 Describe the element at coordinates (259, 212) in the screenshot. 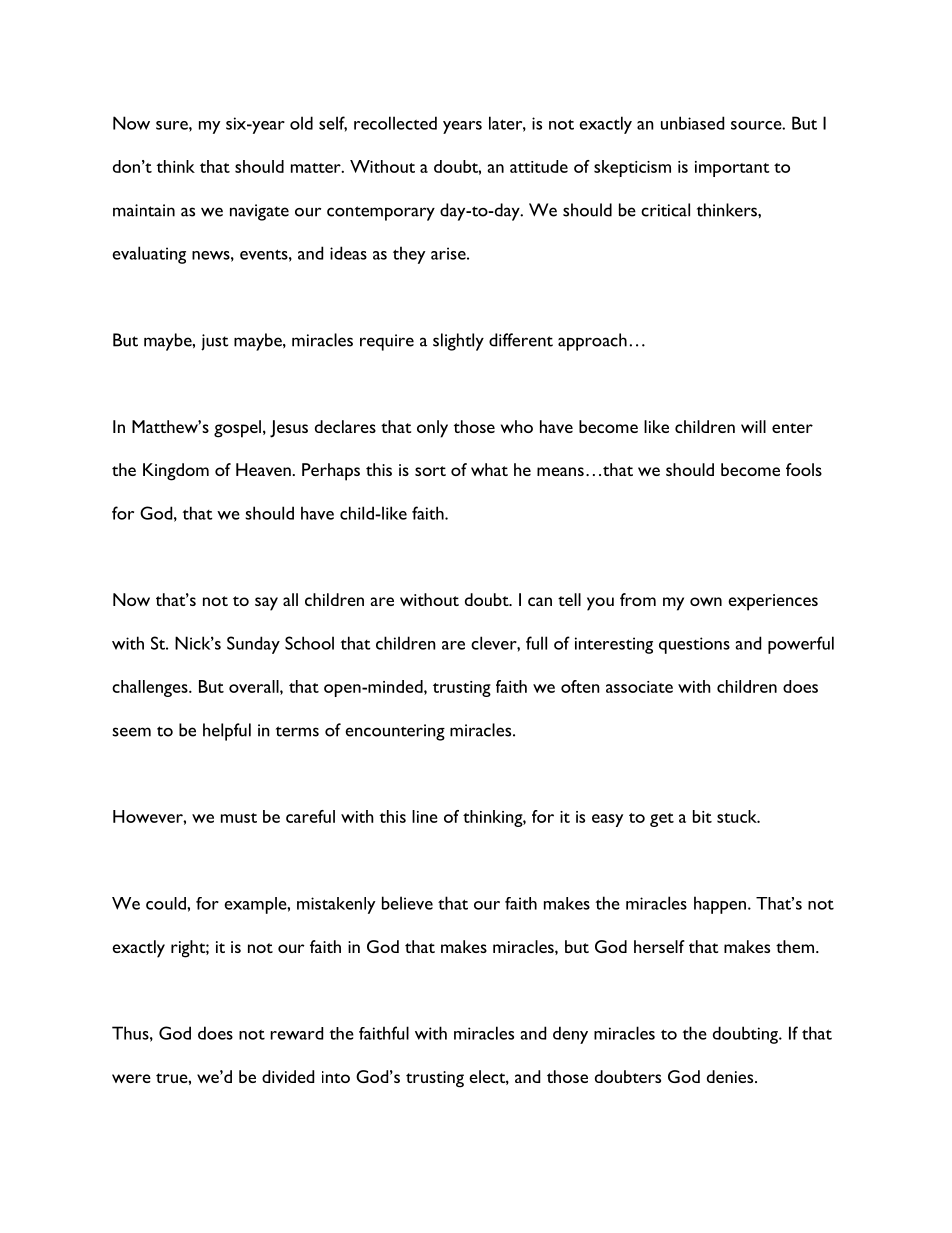

I see `navigate` at that location.
